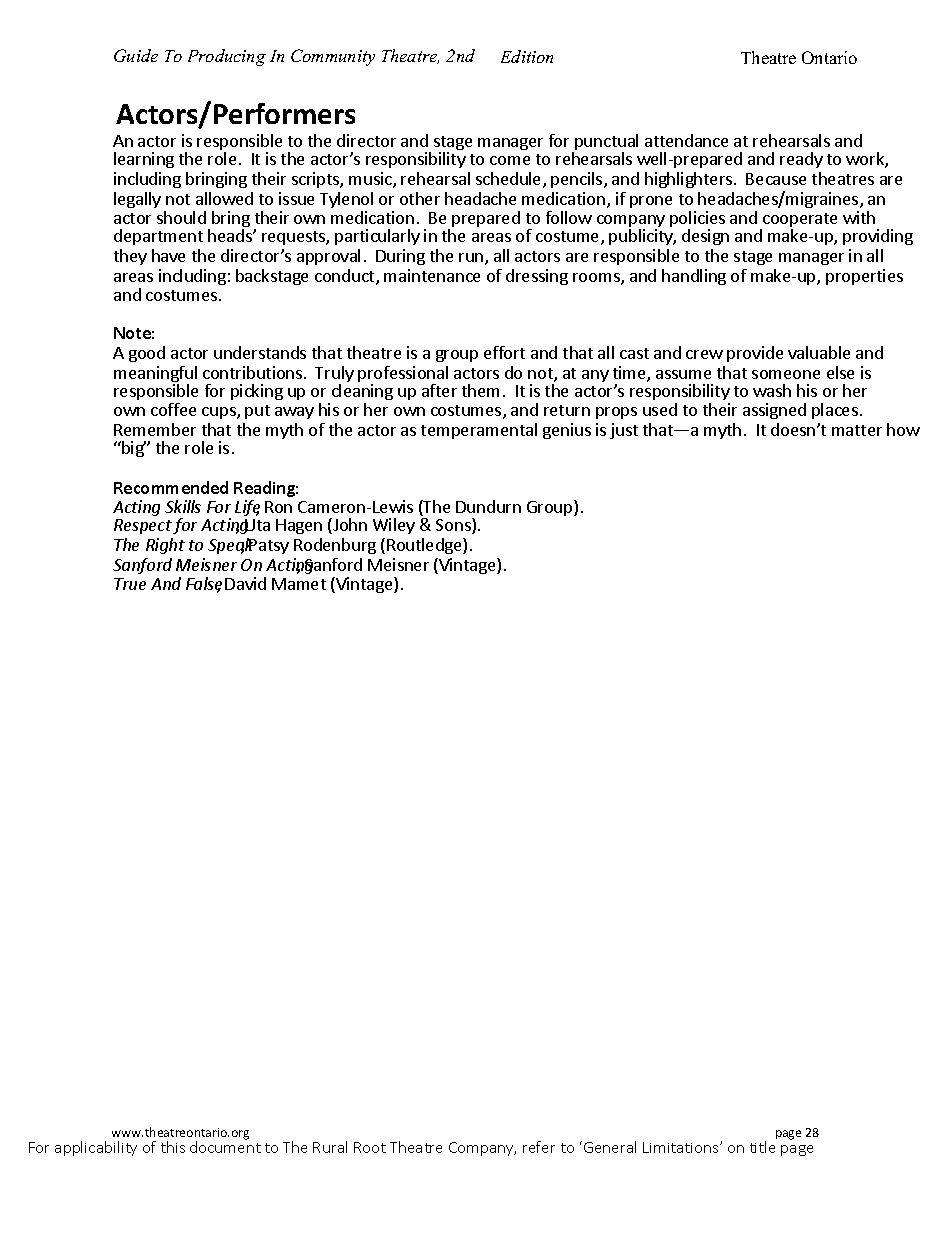 This image has height=1233, width=952. What do you see at coordinates (227, 57) in the image?
I see `Producing` at bounding box center [227, 57].
